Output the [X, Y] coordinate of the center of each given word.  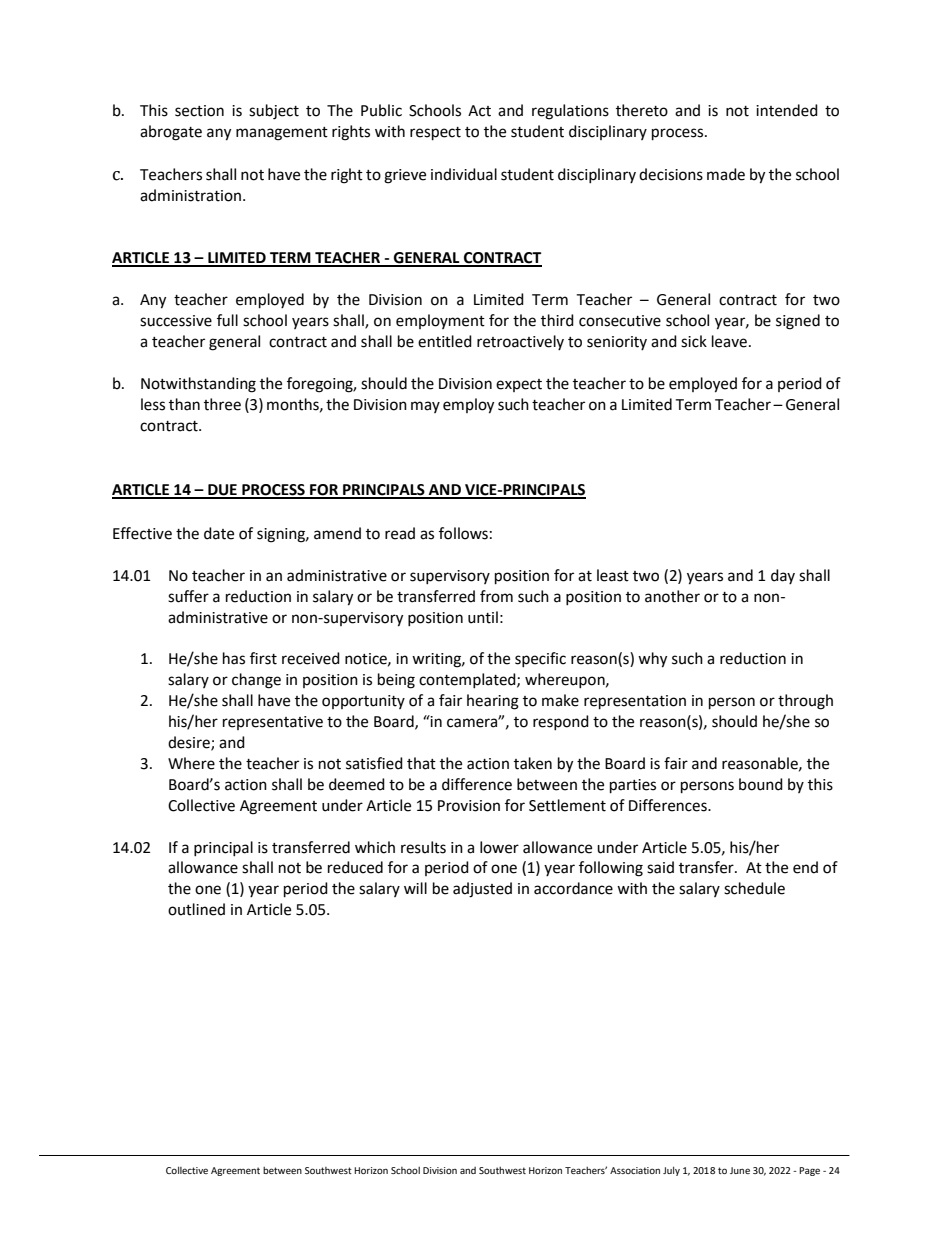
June [740, 1170]
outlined [196, 909]
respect [435, 134]
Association [635, 1170]
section [199, 111]
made [726, 174]
